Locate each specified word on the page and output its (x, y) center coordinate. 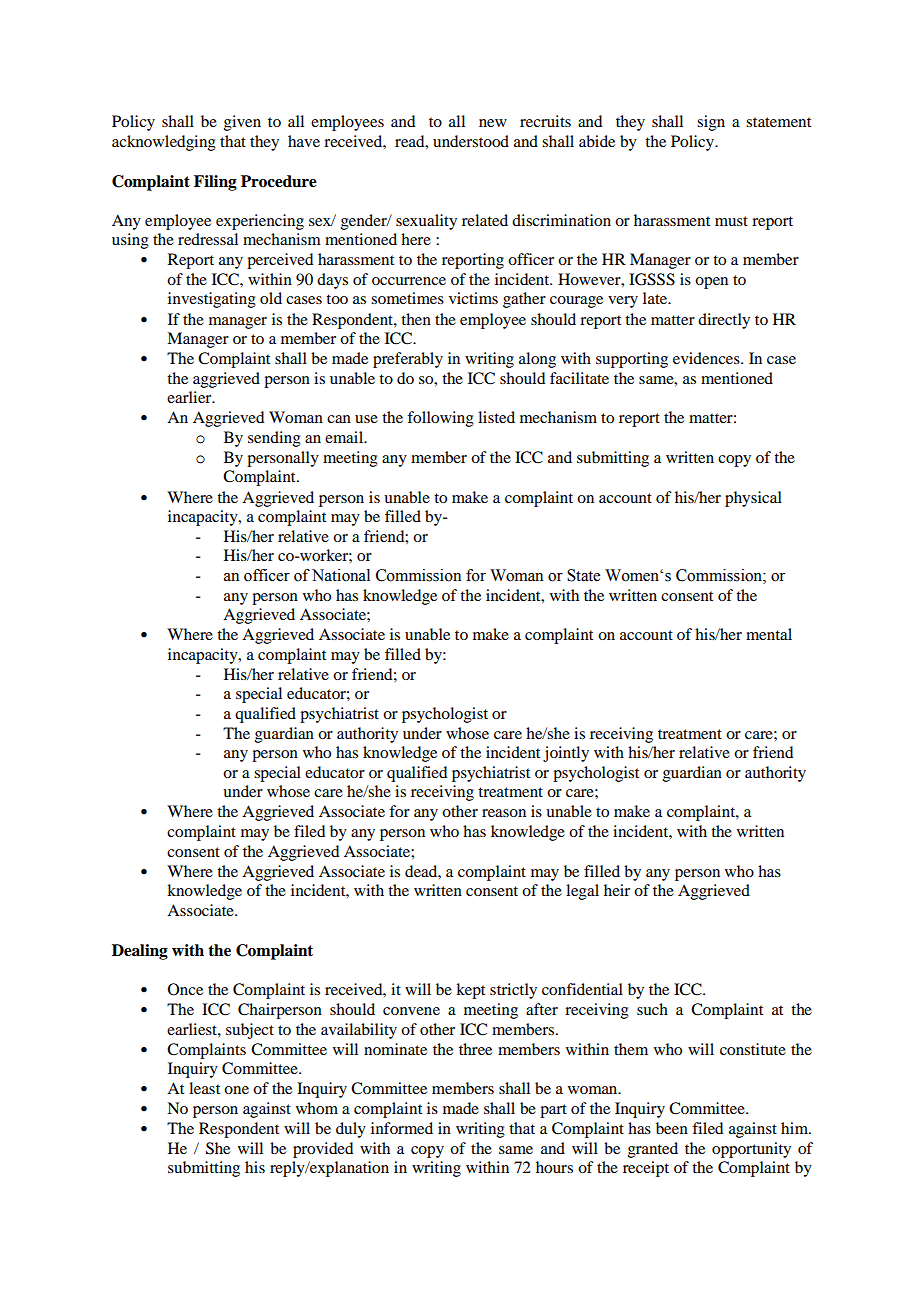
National (341, 575)
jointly (566, 754)
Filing (215, 183)
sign (711, 123)
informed (402, 1128)
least (204, 1088)
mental (769, 634)
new (493, 123)
